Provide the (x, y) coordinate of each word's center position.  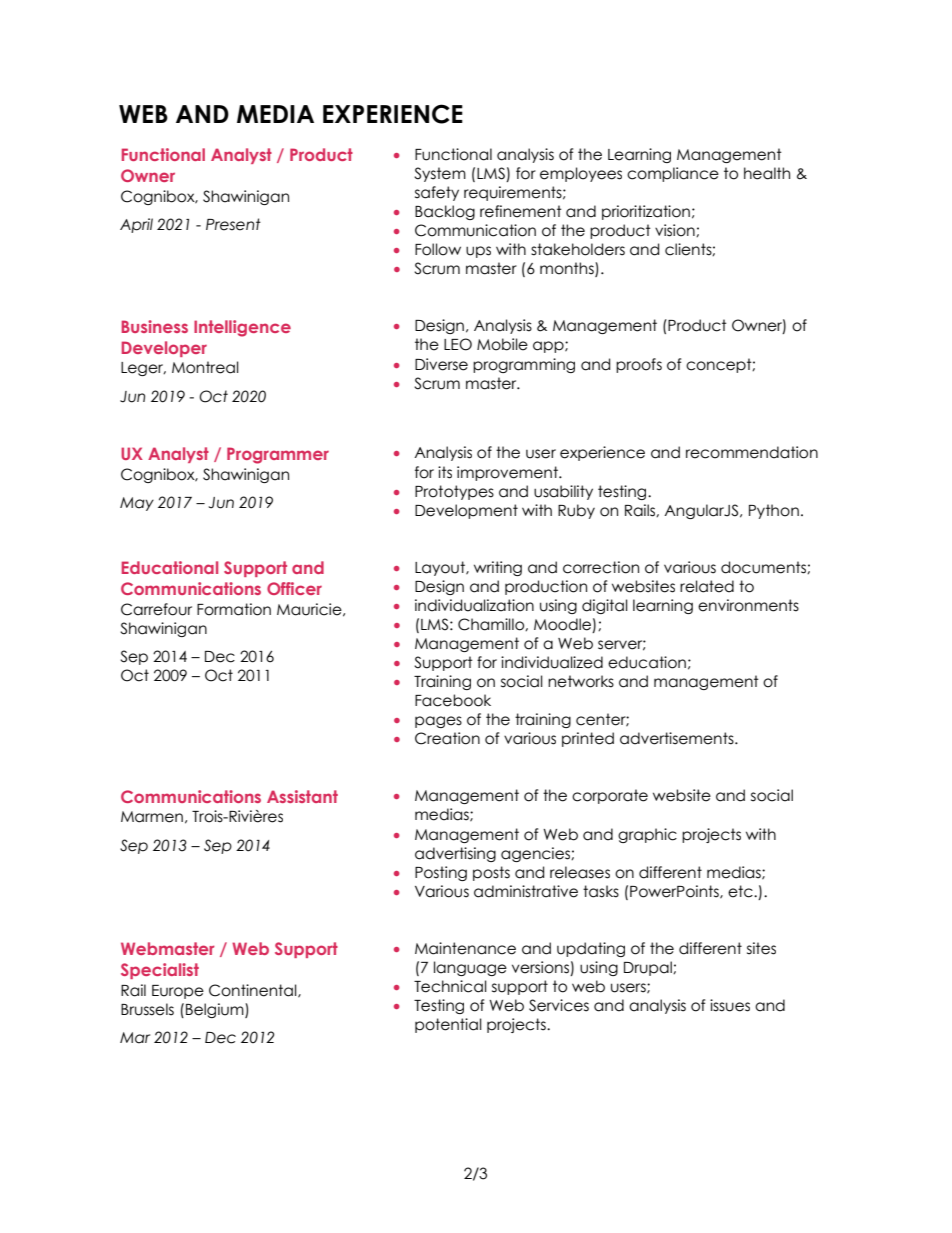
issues (730, 1005)
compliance (673, 174)
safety (437, 193)
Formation (234, 609)
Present (233, 224)
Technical (450, 986)
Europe (178, 992)
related (707, 586)
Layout (441, 568)
